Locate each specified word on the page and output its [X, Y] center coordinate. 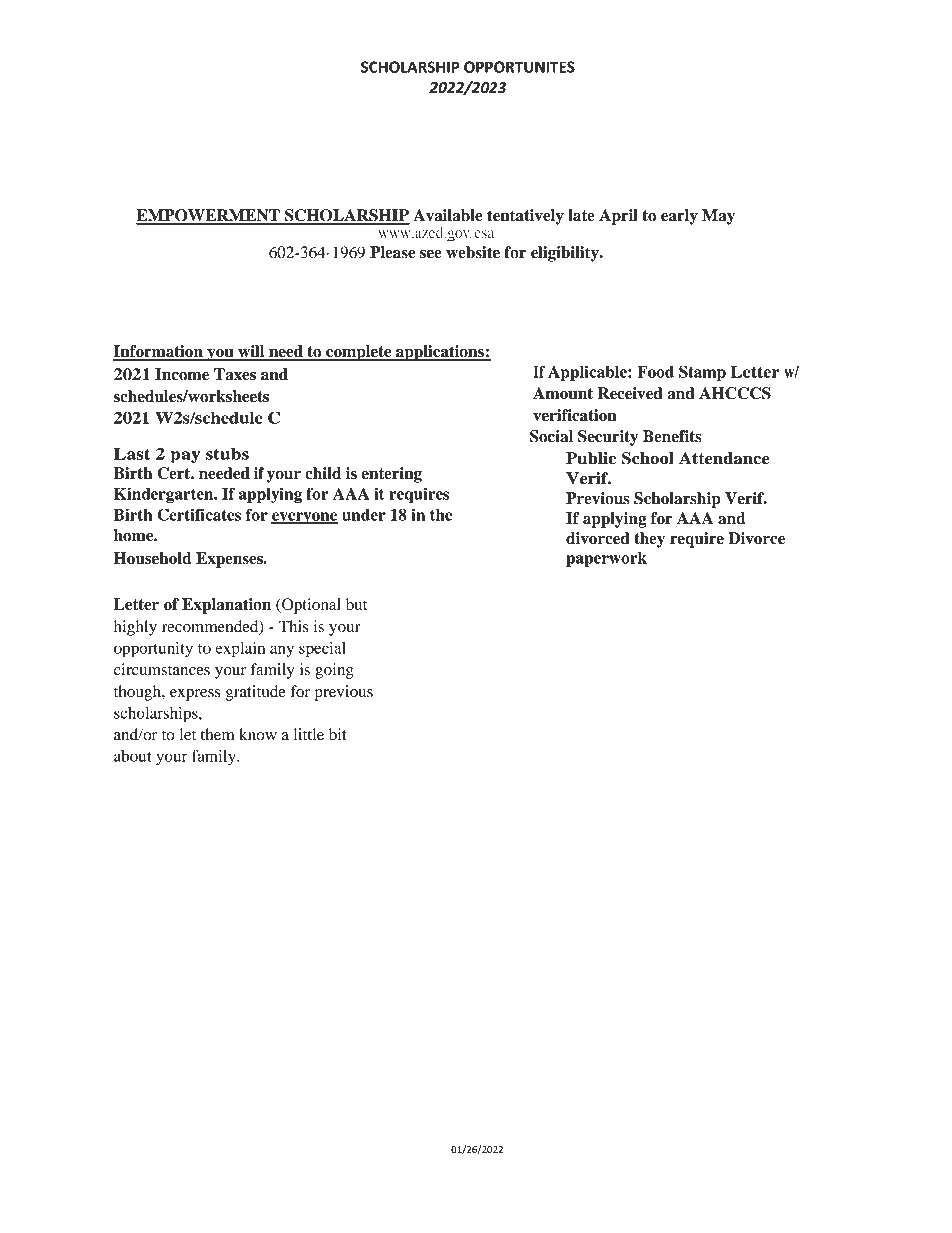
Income [182, 374]
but [356, 604]
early [679, 217]
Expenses [230, 560]
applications [440, 353]
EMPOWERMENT [209, 216]
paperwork [606, 559]
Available [447, 215]
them [218, 734]
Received [630, 393]
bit [338, 734]
